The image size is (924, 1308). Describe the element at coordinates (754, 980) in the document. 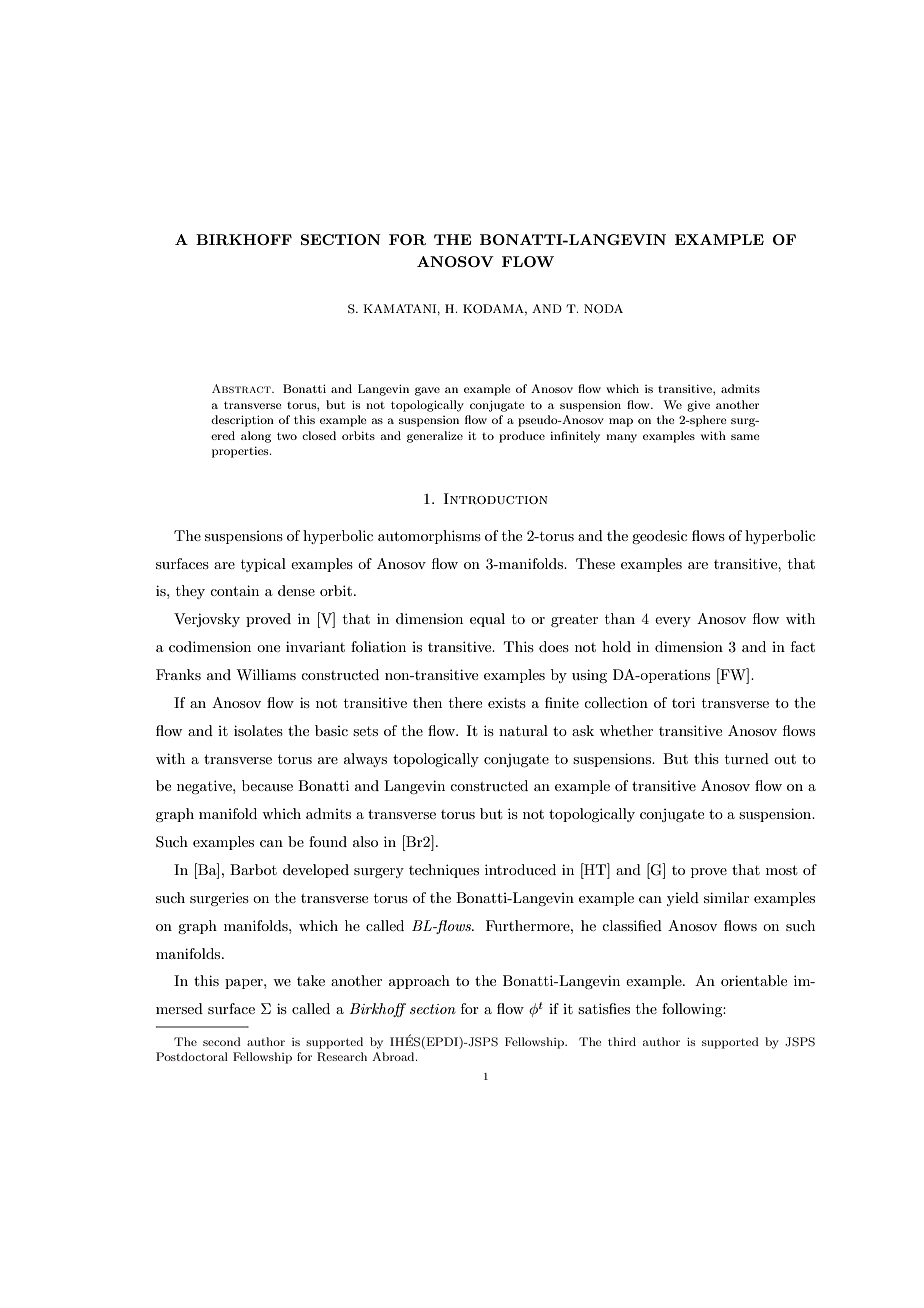

I see `orientable` at that location.
